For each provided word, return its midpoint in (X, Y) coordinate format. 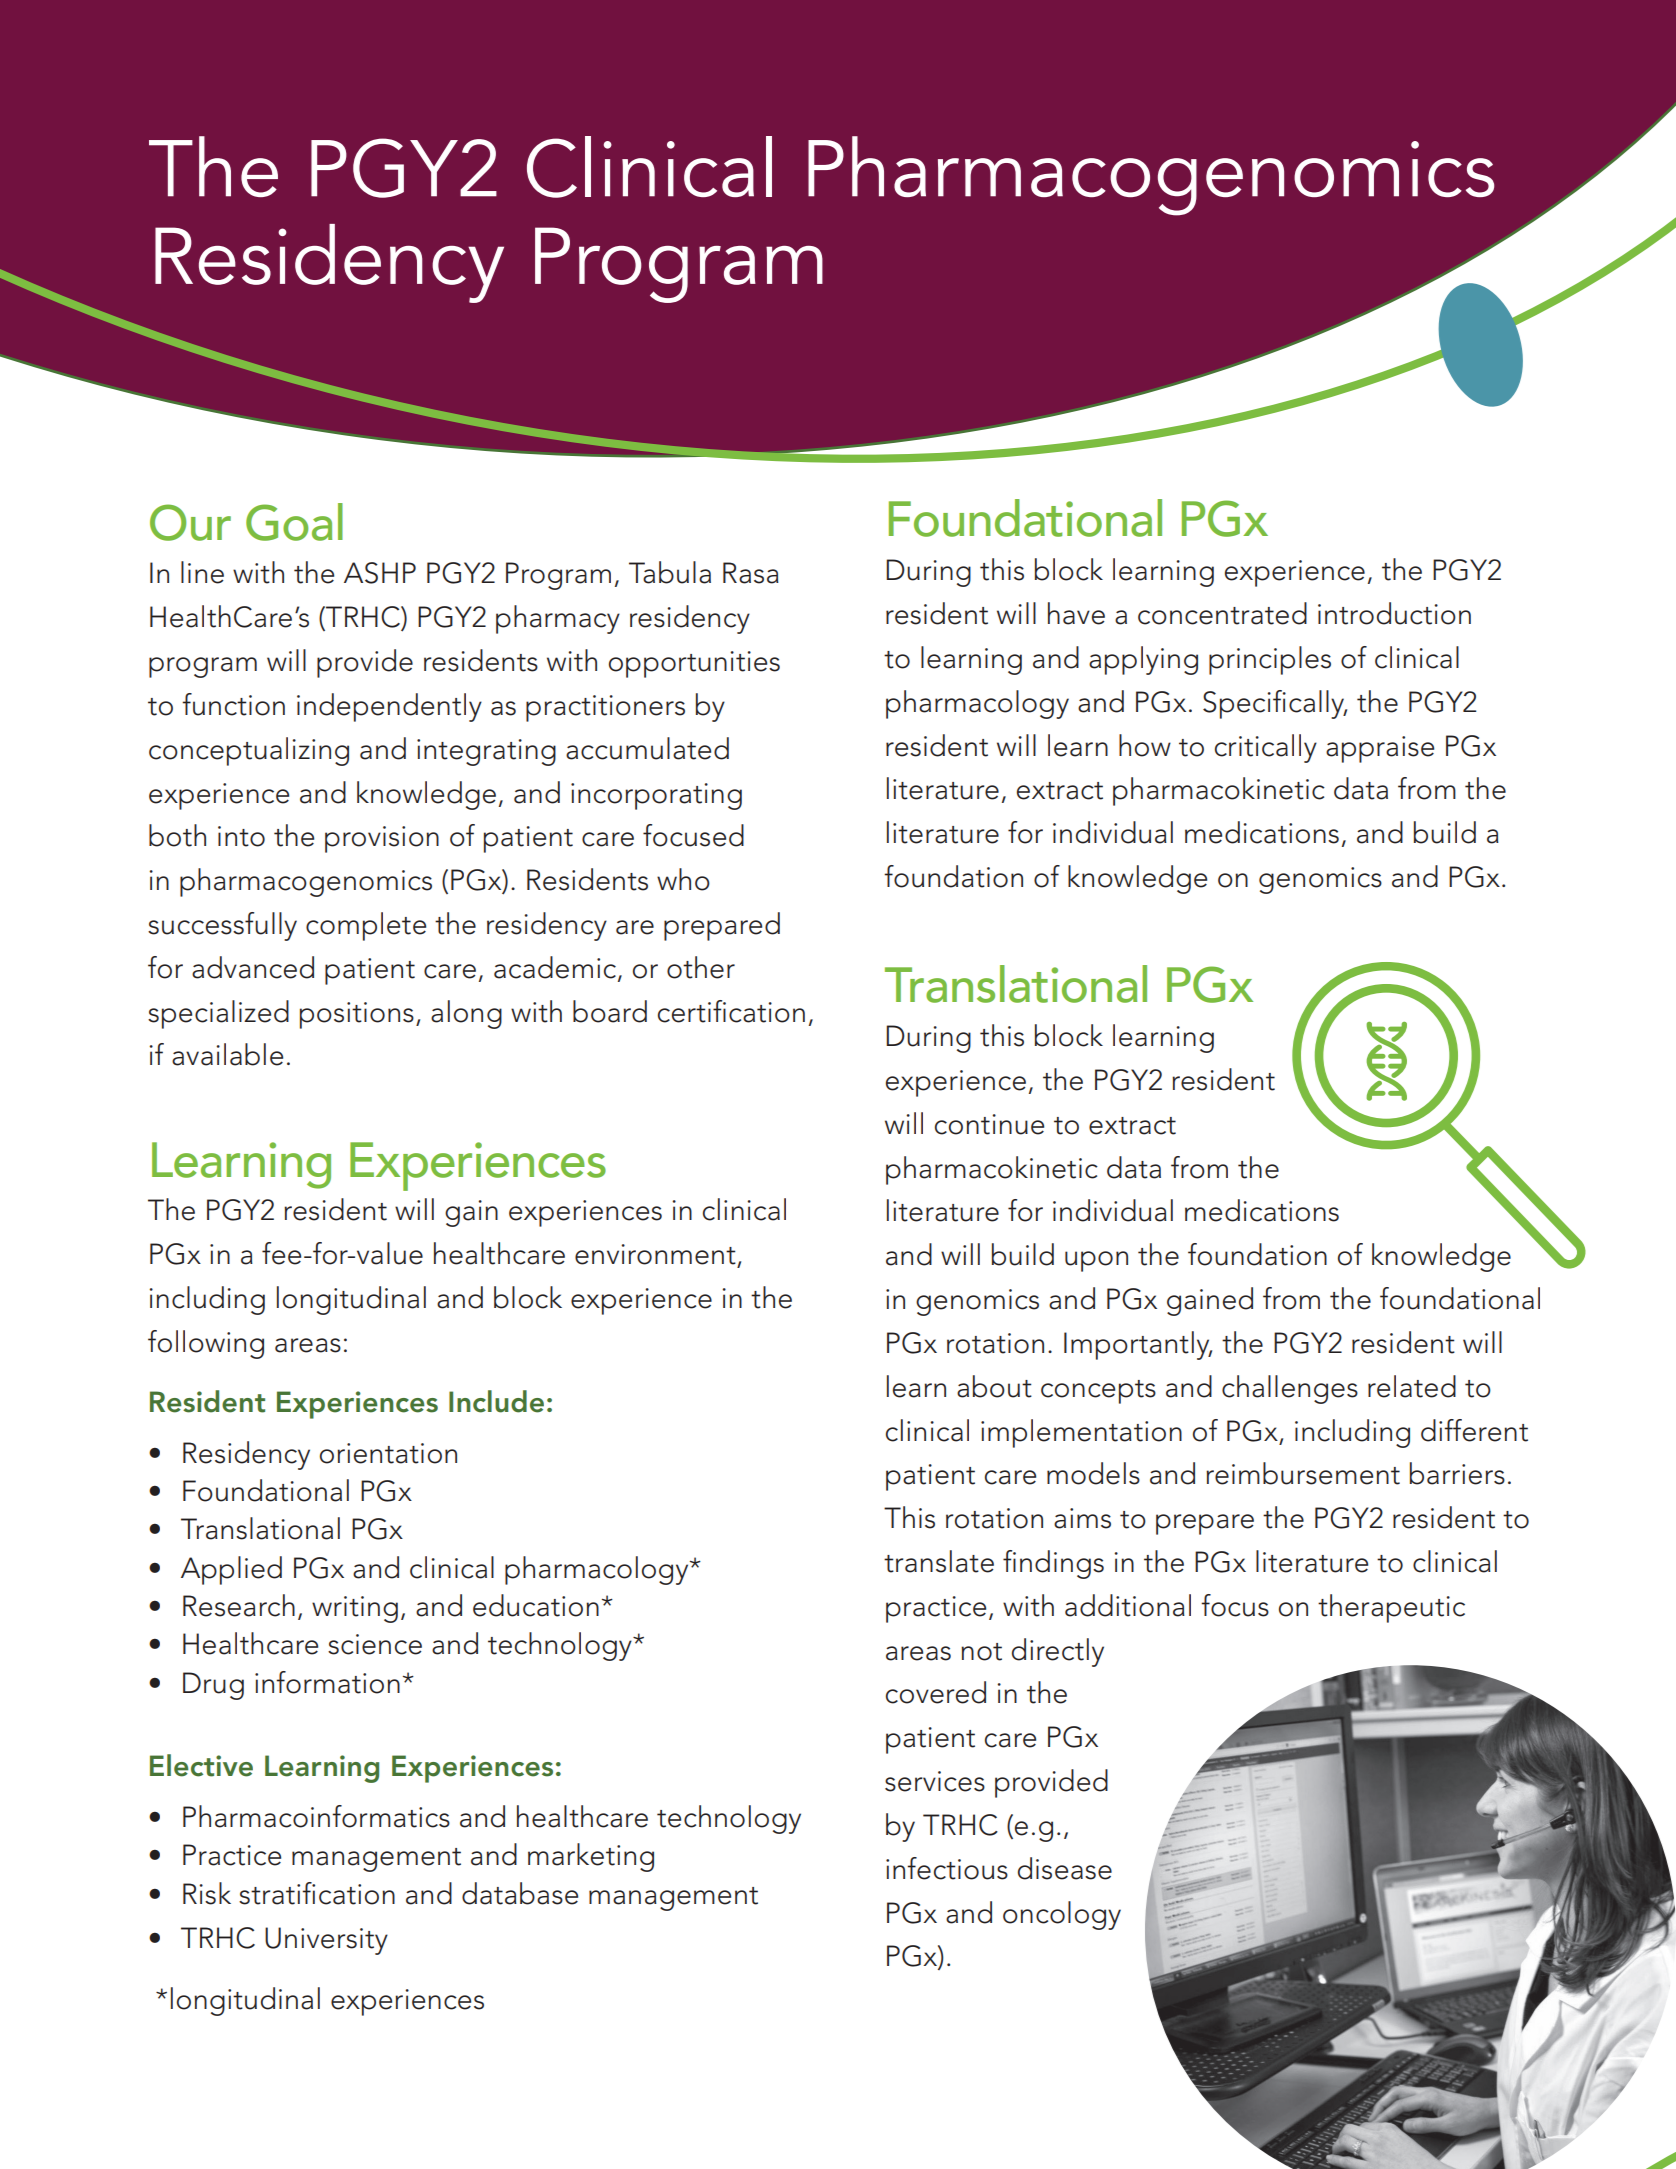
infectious (947, 1868)
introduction (1394, 613)
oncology (1062, 1915)
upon (1096, 1261)
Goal (294, 522)
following (206, 1344)
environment (656, 1255)
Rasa (751, 573)
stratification (317, 1893)
